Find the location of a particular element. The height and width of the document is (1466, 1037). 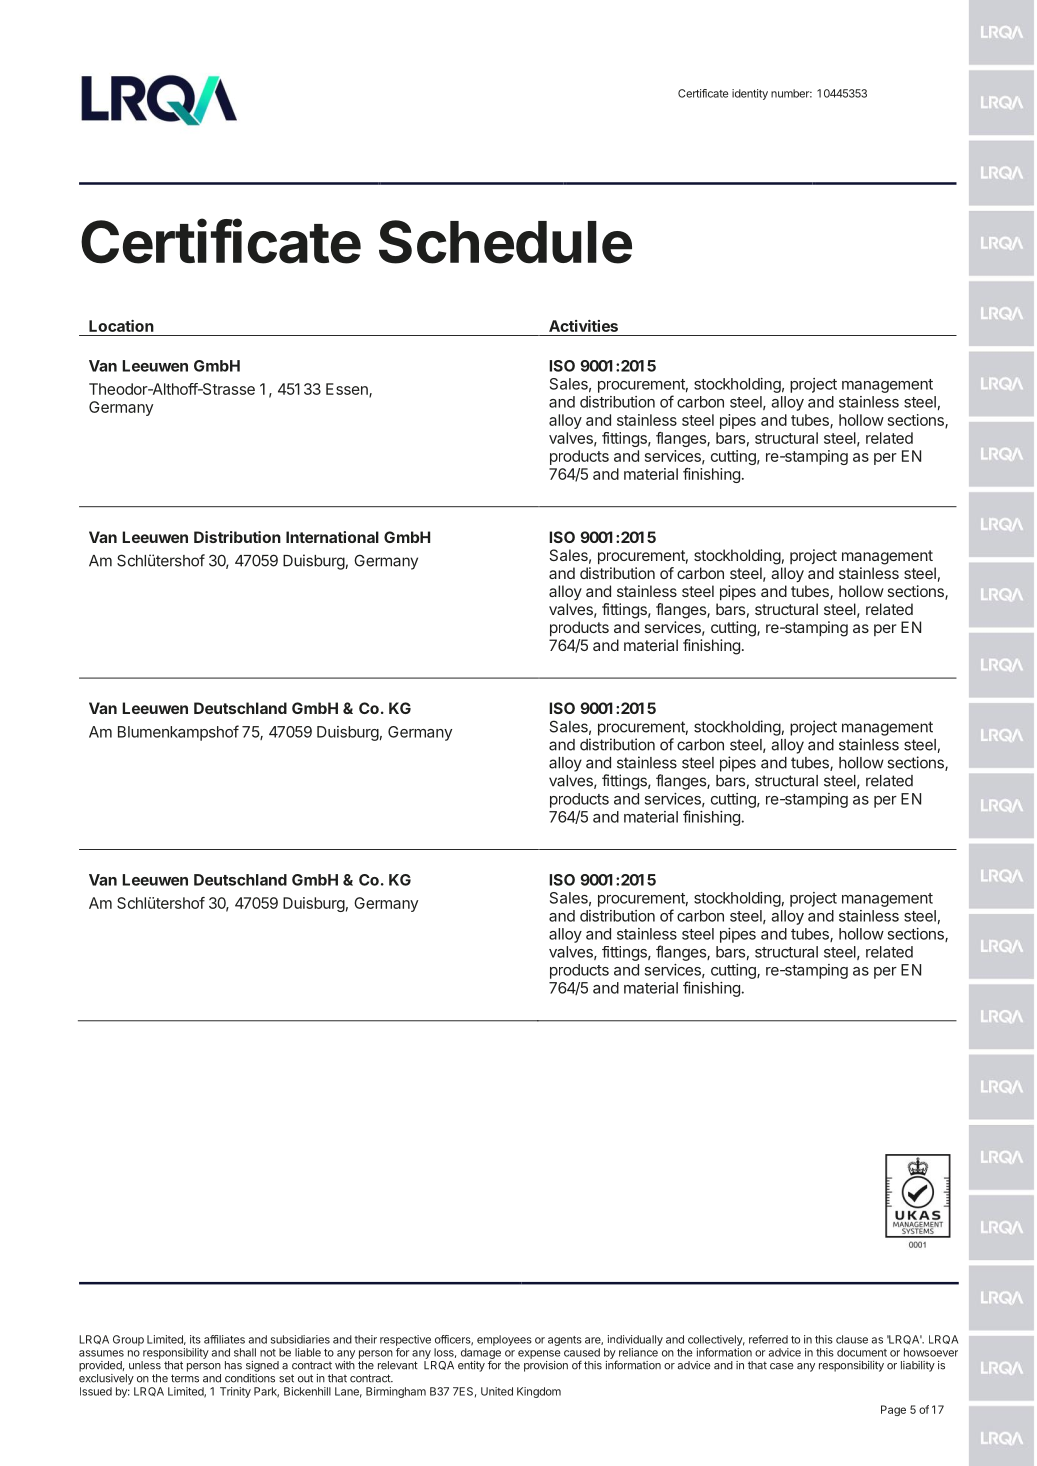

Schedule is located at coordinates (505, 242).
